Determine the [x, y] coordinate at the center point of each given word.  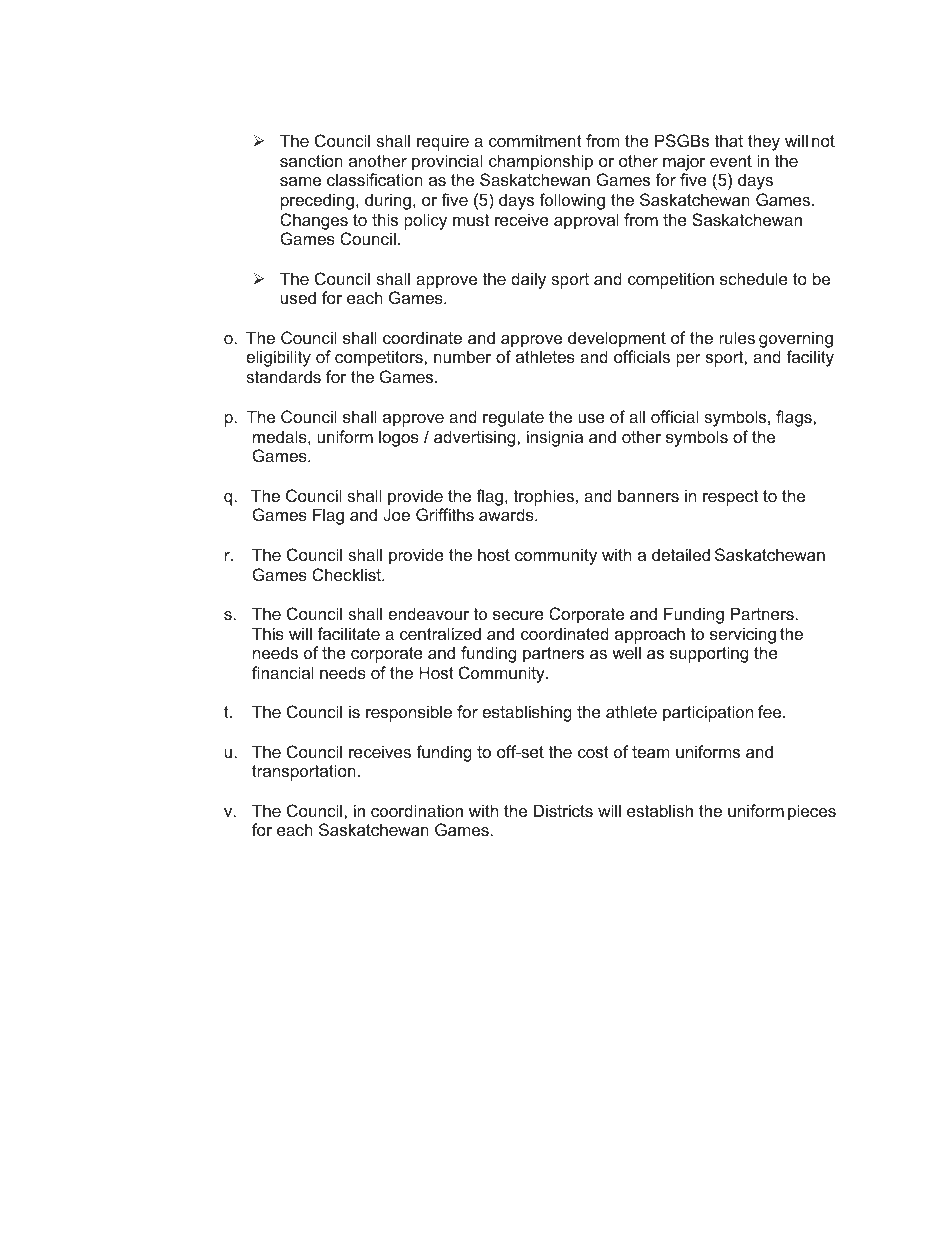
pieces [812, 812]
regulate [513, 418]
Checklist [348, 574]
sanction [311, 160]
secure [518, 615]
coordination [417, 810]
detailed [681, 554]
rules [737, 337]
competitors [380, 358]
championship [541, 162]
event [731, 161]
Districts [563, 810]
